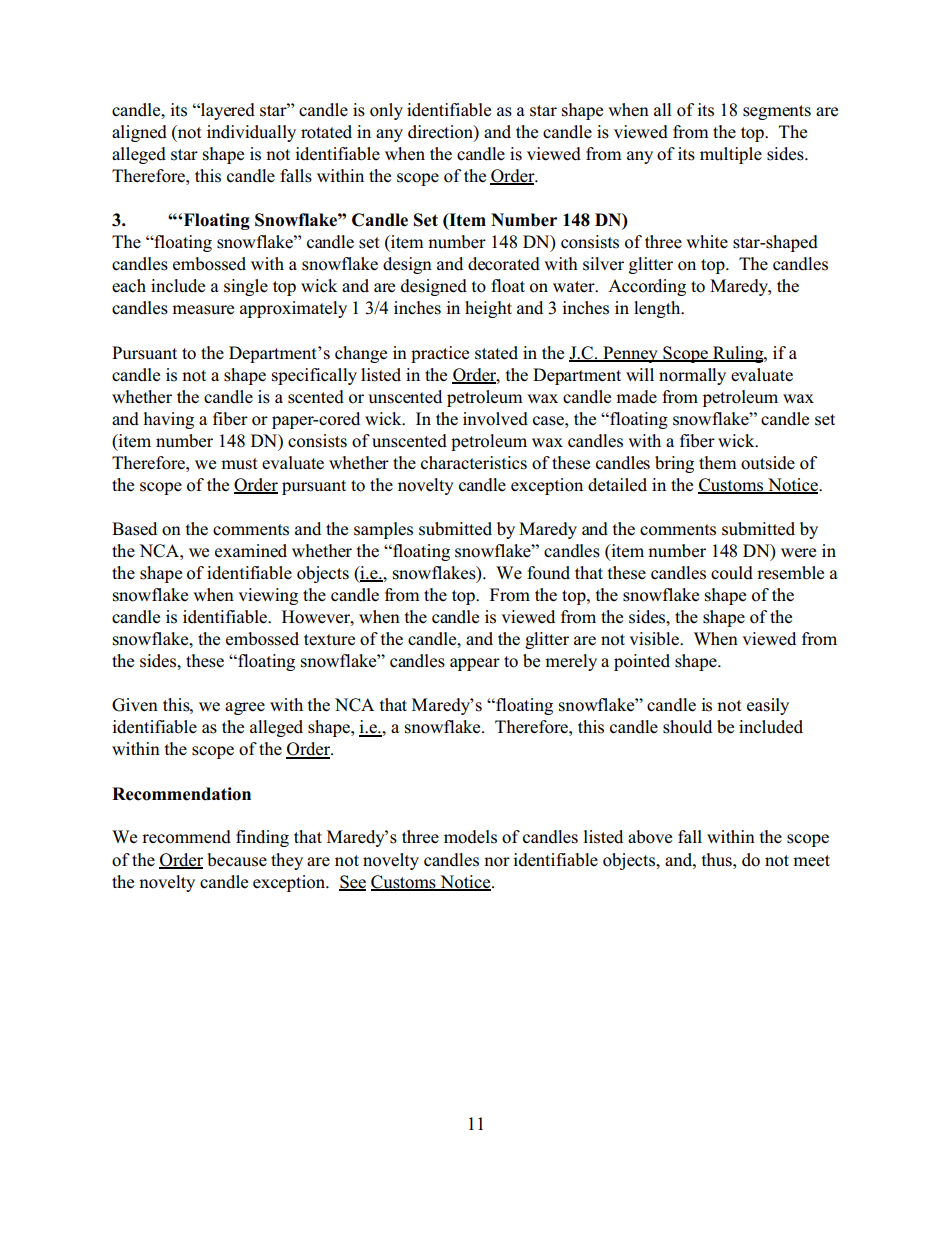 The image size is (952, 1233). What do you see at coordinates (731, 155) in the page?
I see `multiple` at bounding box center [731, 155].
